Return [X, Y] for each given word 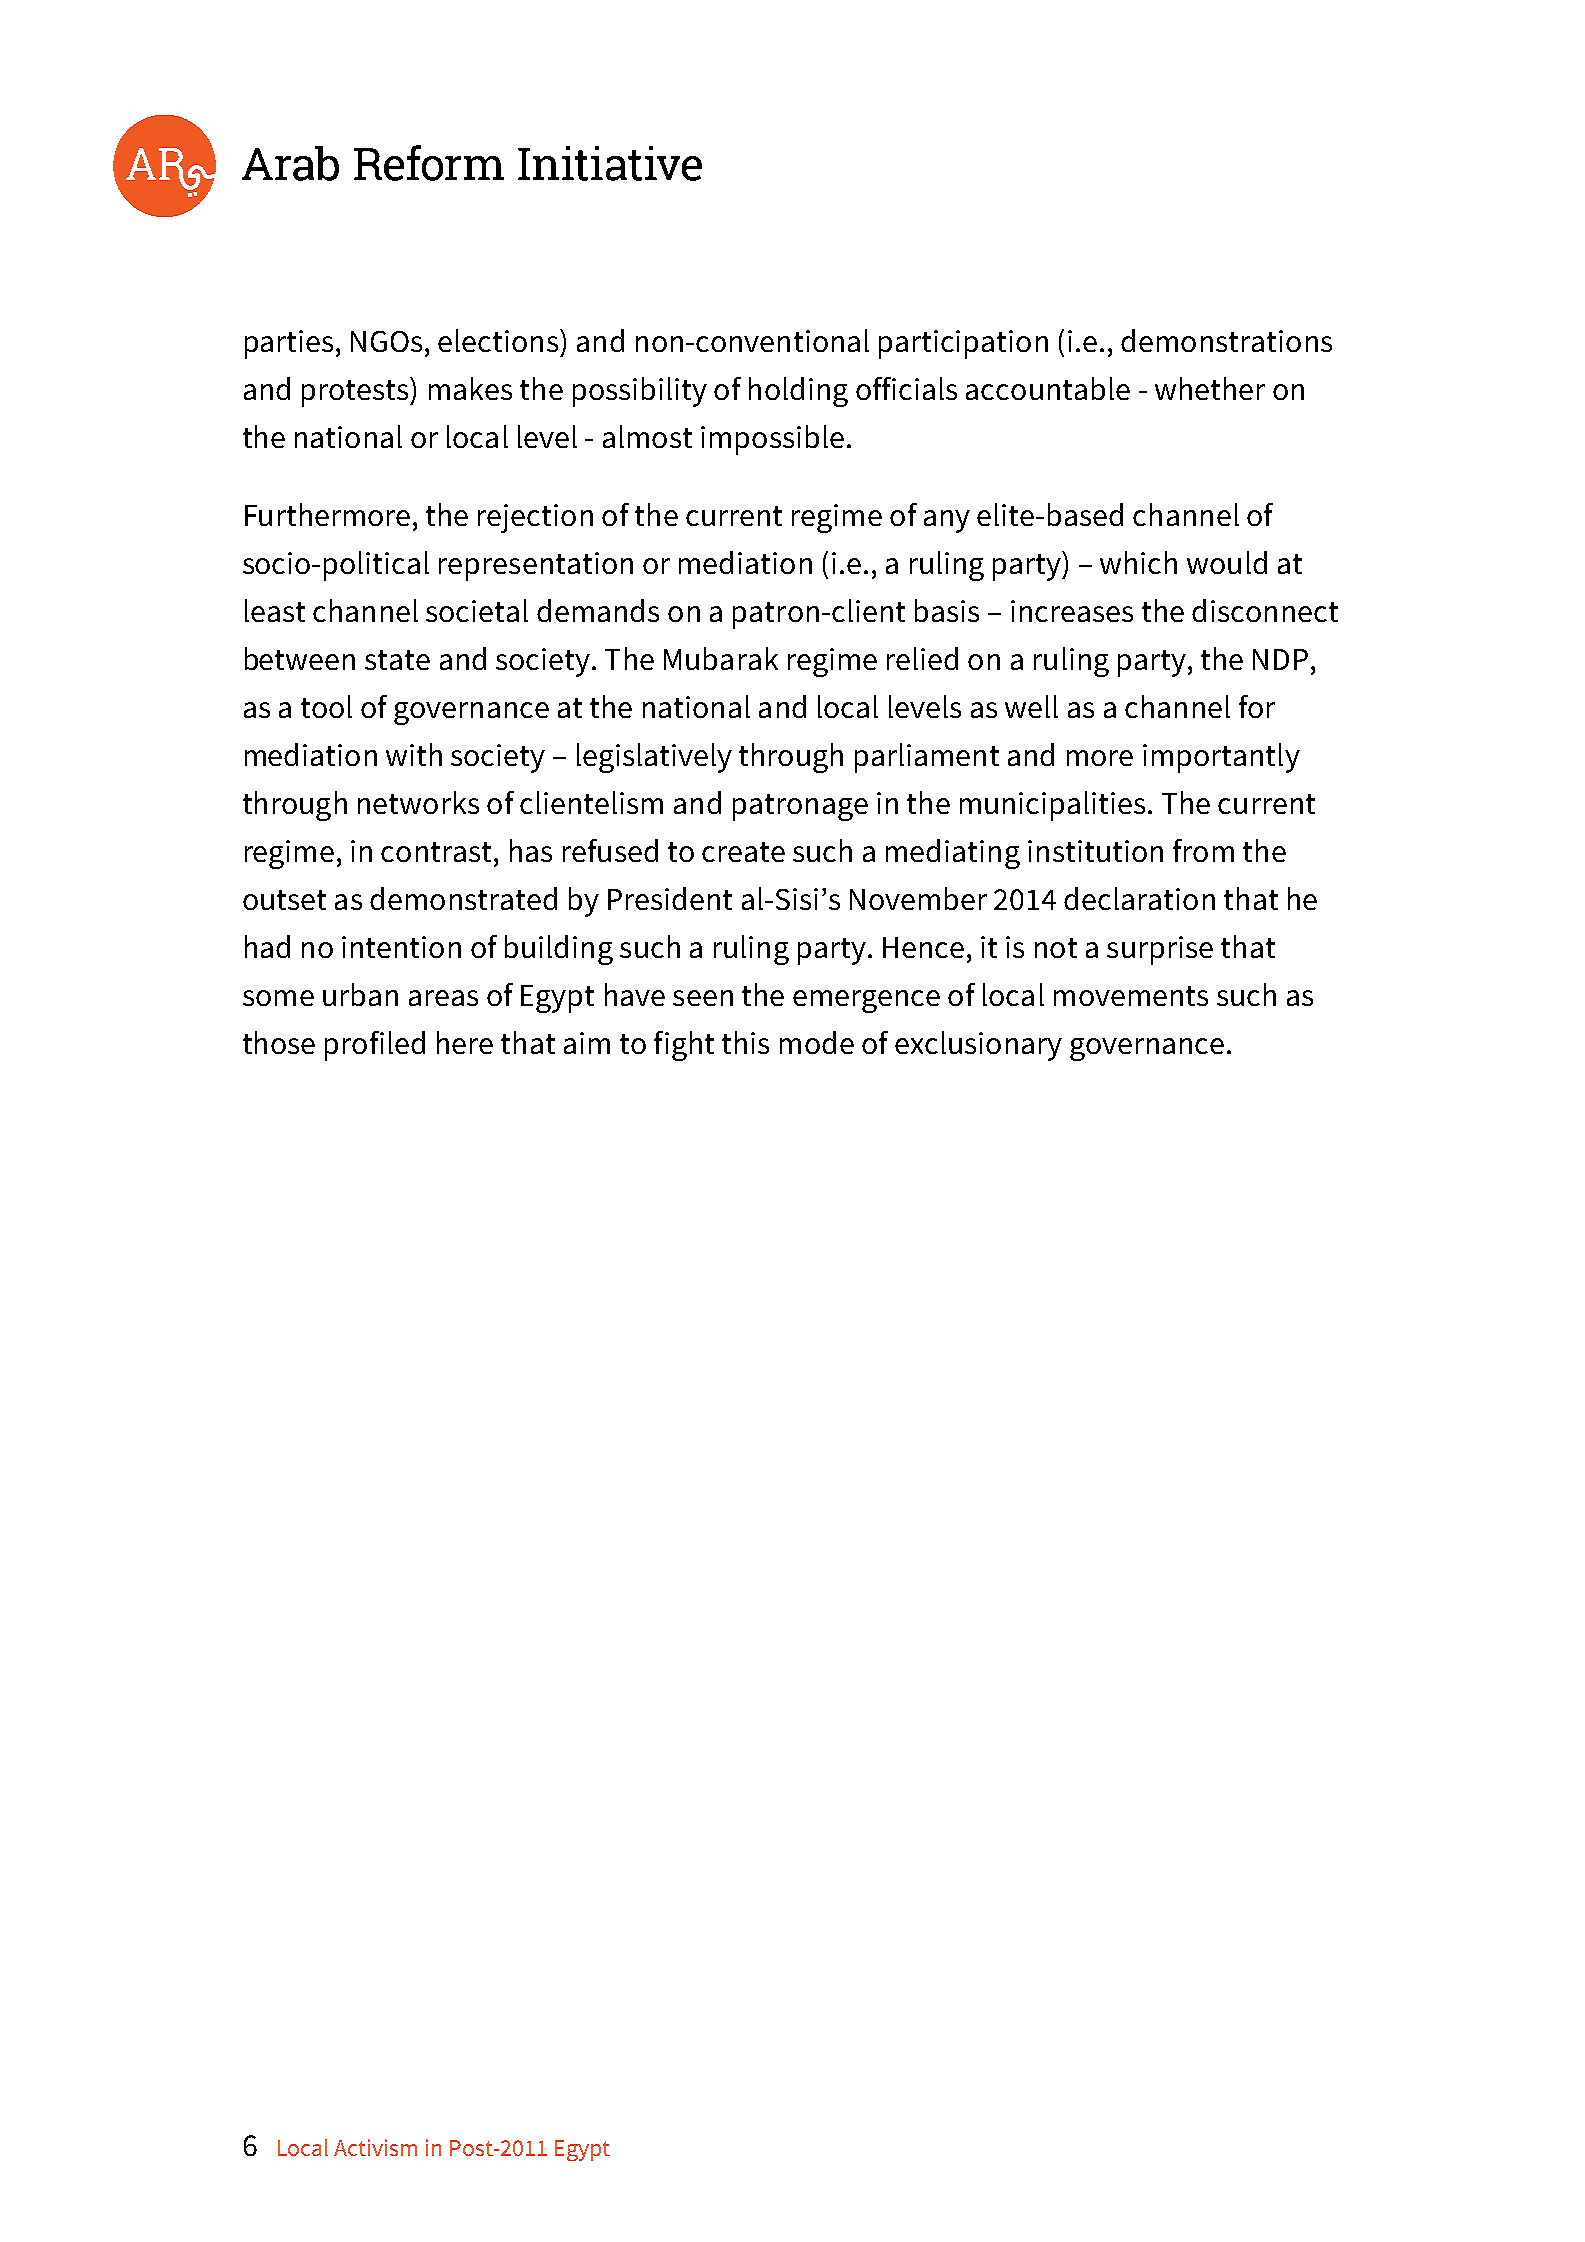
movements [1131, 996]
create [743, 852]
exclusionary [978, 1046]
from [1203, 850]
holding [798, 392]
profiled [375, 1046]
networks [418, 802]
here [465, 1042]
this [745, 1042]
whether [1210, 388]
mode [817, 1042]
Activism [375, 2147]
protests [356, 393]
